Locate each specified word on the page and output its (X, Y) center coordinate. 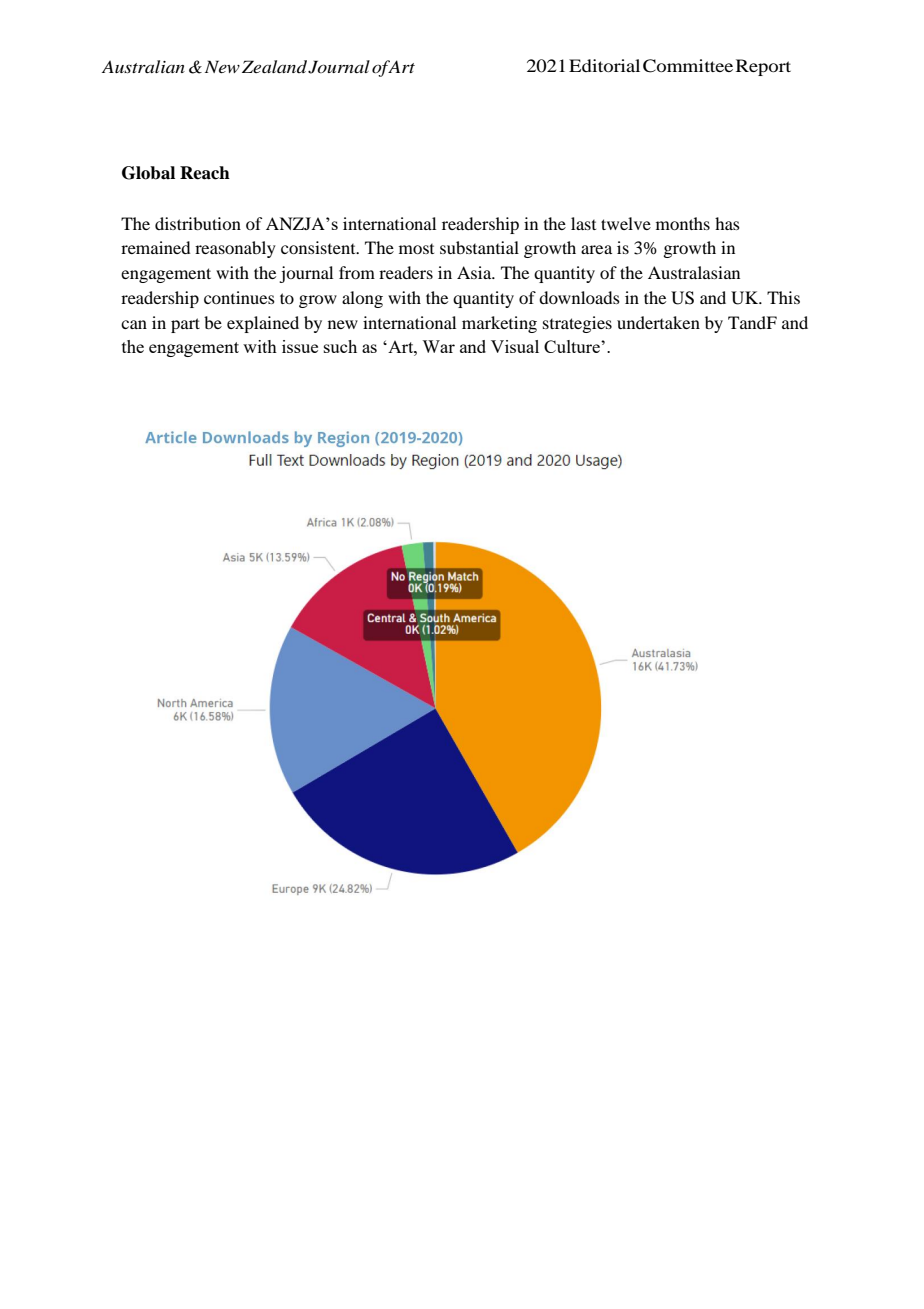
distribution (198, 223)
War (438, 346)
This (783, 297)
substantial (479, 247)
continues (239, 297)
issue (300, 346)
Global (148, 173)
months (683, 223)
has (727, 223)
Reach (205, 173)
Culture (573, 346)
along (362, 299)
